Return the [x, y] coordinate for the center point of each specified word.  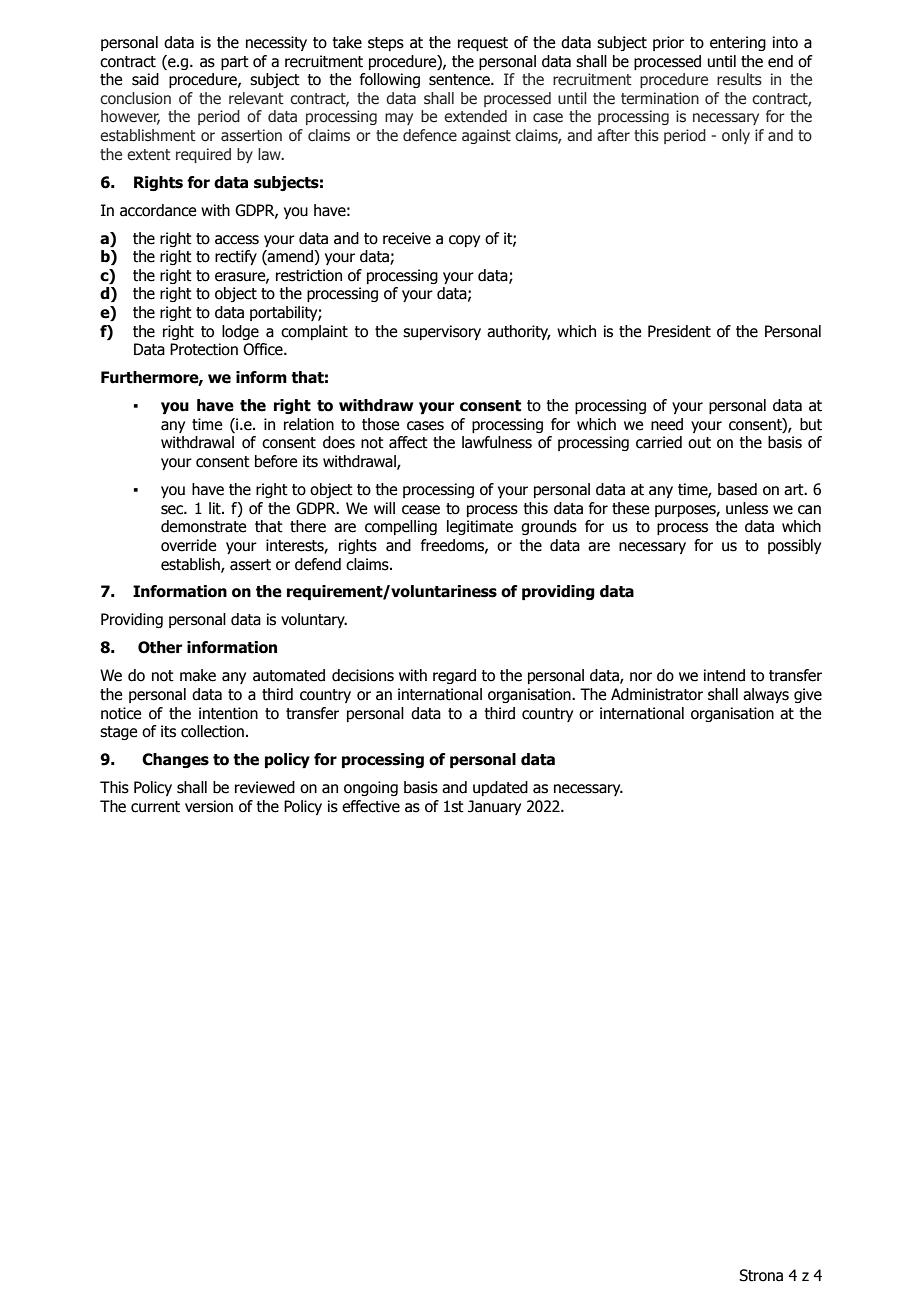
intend [724, 675]
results [739, 79]
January [494, 807]
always [766, 695]
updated [500, 788]
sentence [460, 80]
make [198, 675]
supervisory [442, 332]
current [155, 807]
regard [454, 676]
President [679, 331]
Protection [204, 349]
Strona [761, 1275]
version [209, 806]
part [235, 63]
